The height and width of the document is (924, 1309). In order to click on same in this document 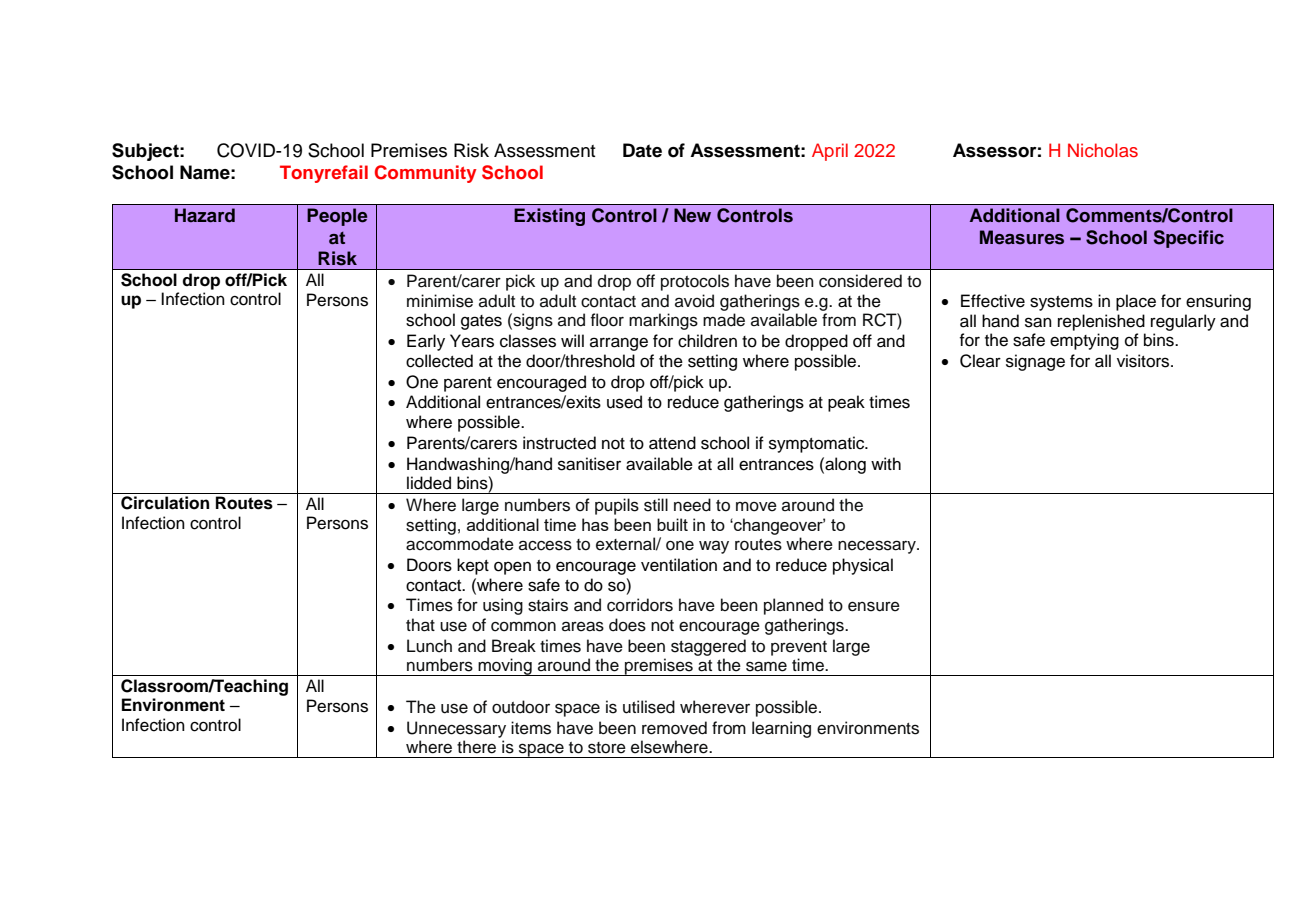, I will do `click(766, 666)`.
